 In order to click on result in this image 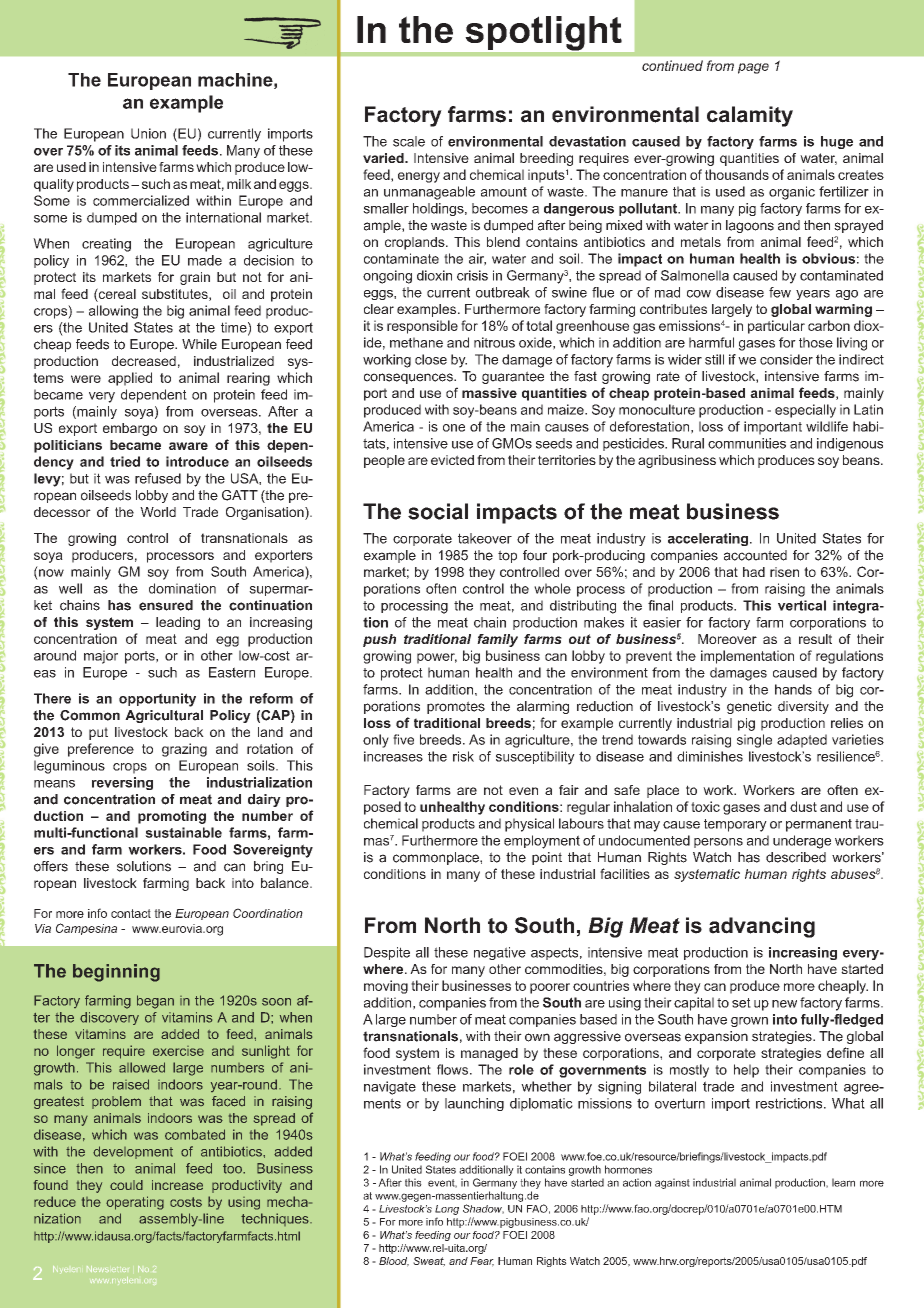, I will do `click(815, 639)`.
